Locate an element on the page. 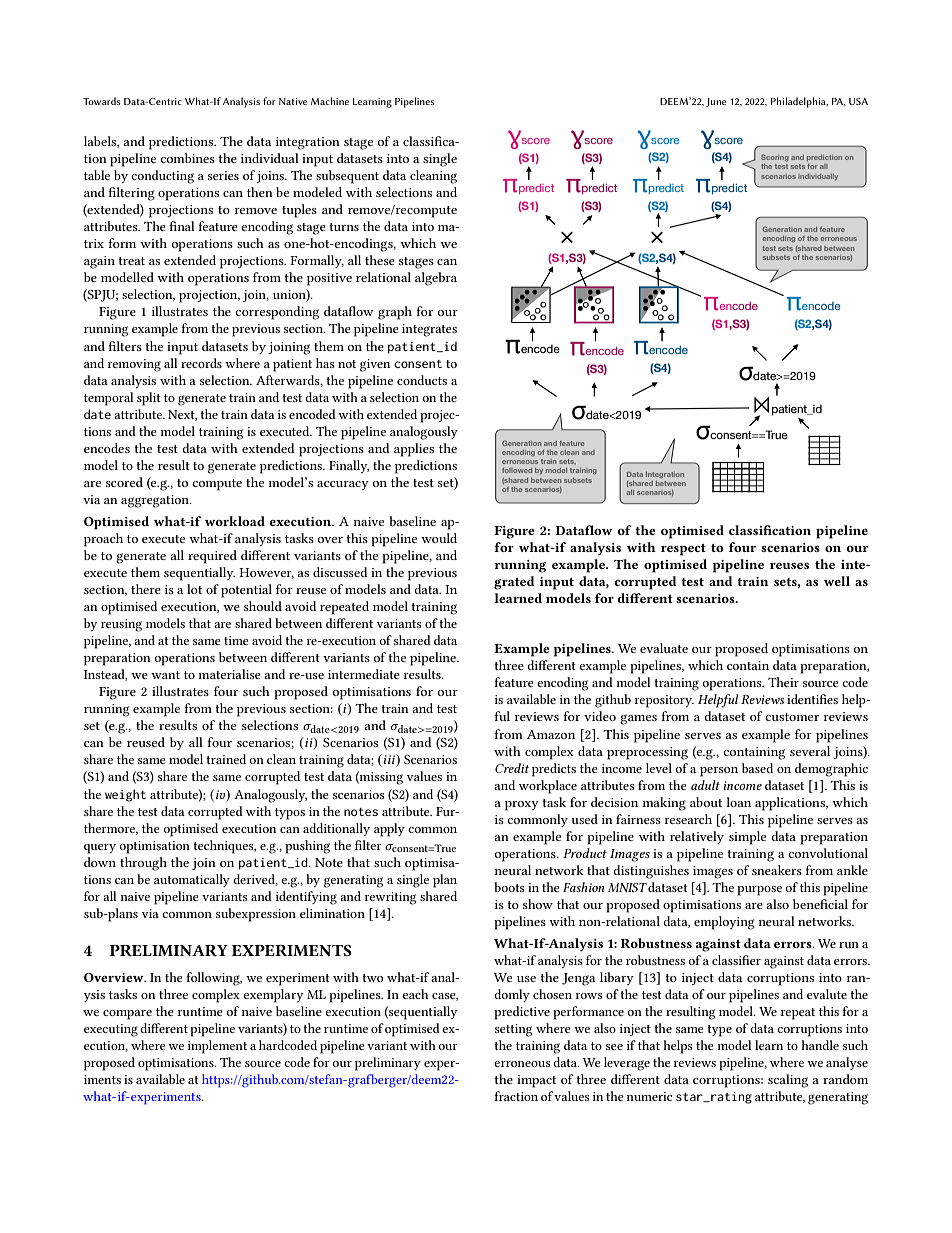 Image resolution: width=952 pixels, height=1233 pixels. Scoring is located at coordinates (775, 157).
